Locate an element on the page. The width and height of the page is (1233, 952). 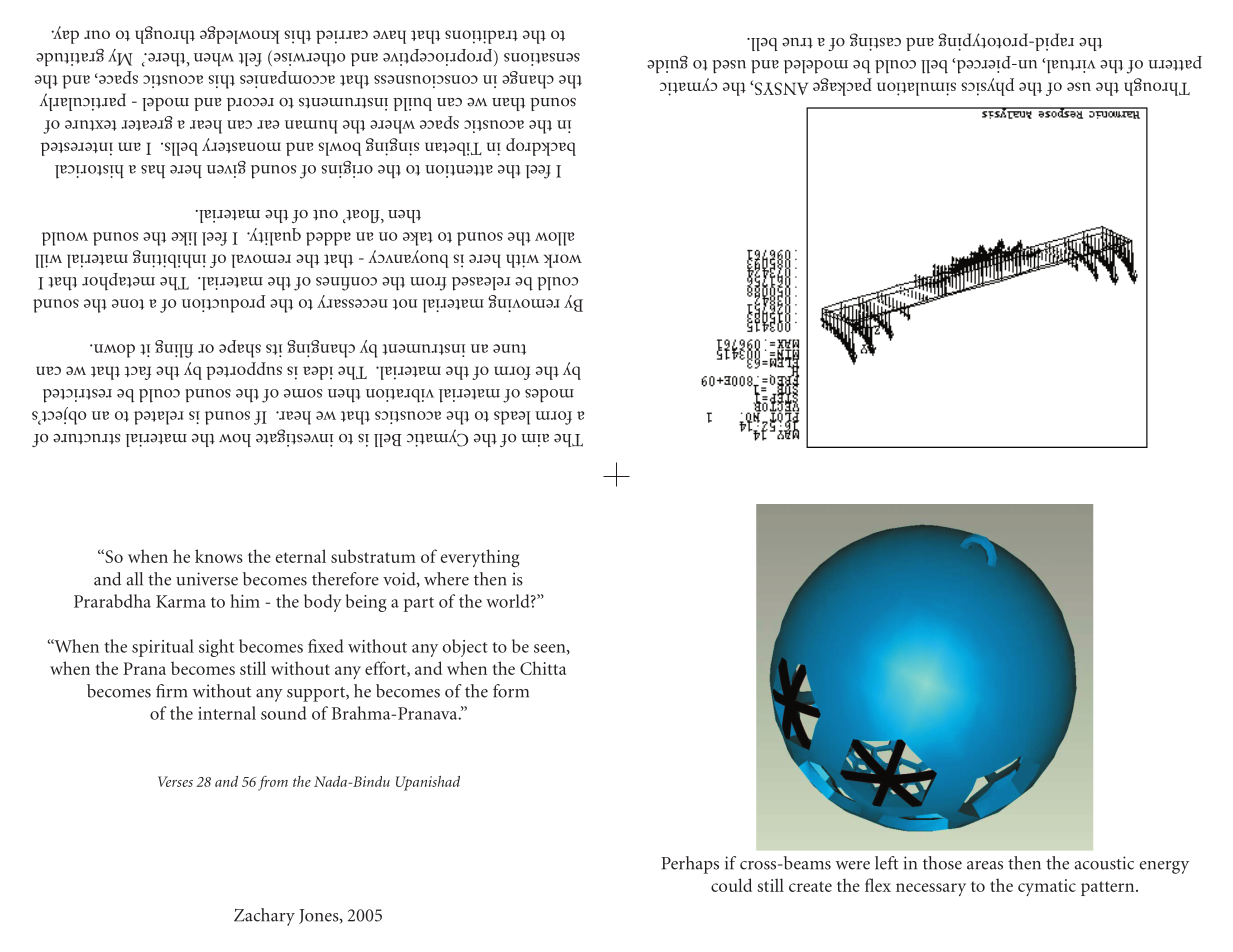
everything is located at coordinates (480, 558).
